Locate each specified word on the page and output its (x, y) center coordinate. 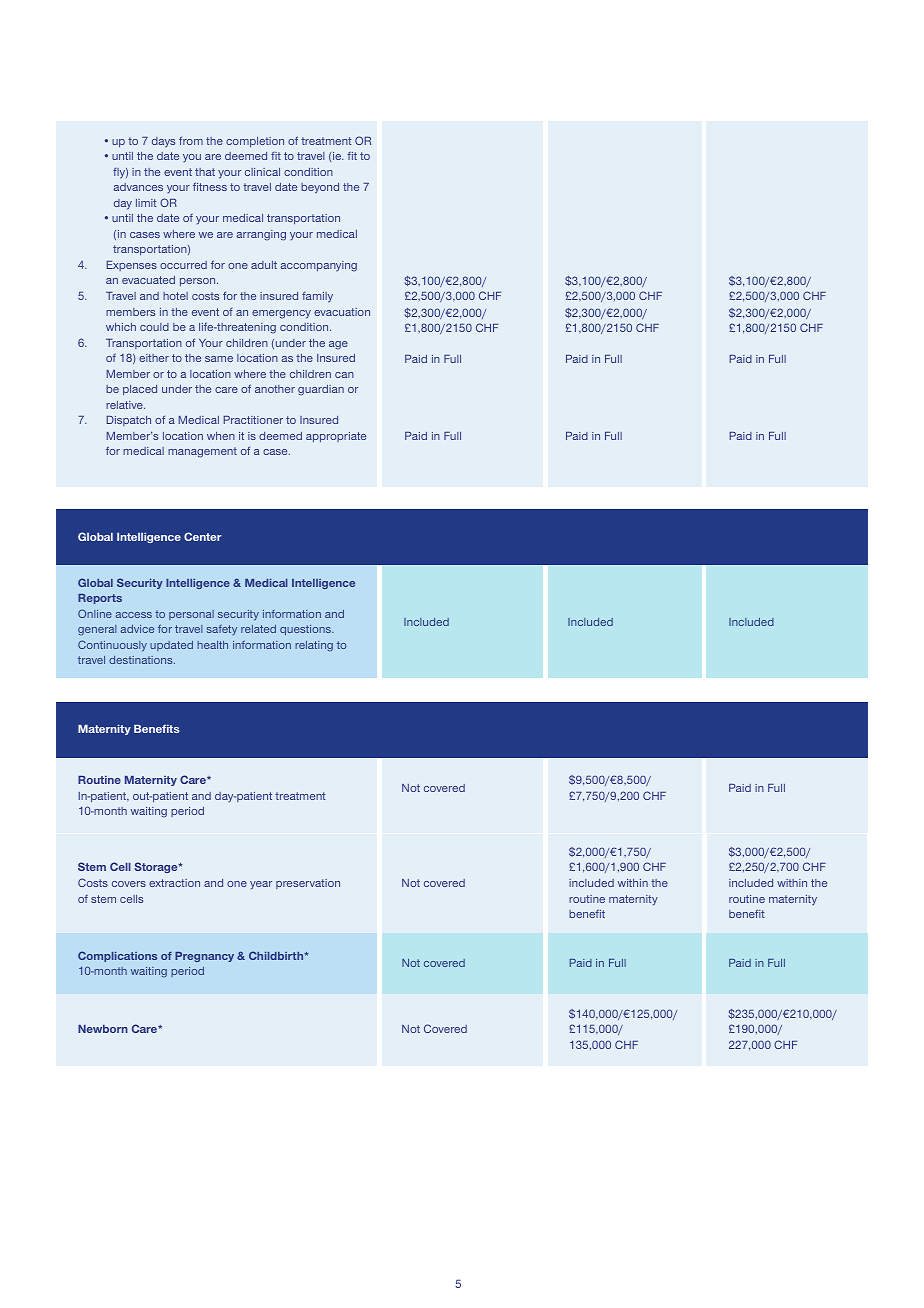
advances (138, 187)
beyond (320, 188)
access (134, 615)
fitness (210, 186)
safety (221, 630)
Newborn (103, 1029)
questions (306, 630)
